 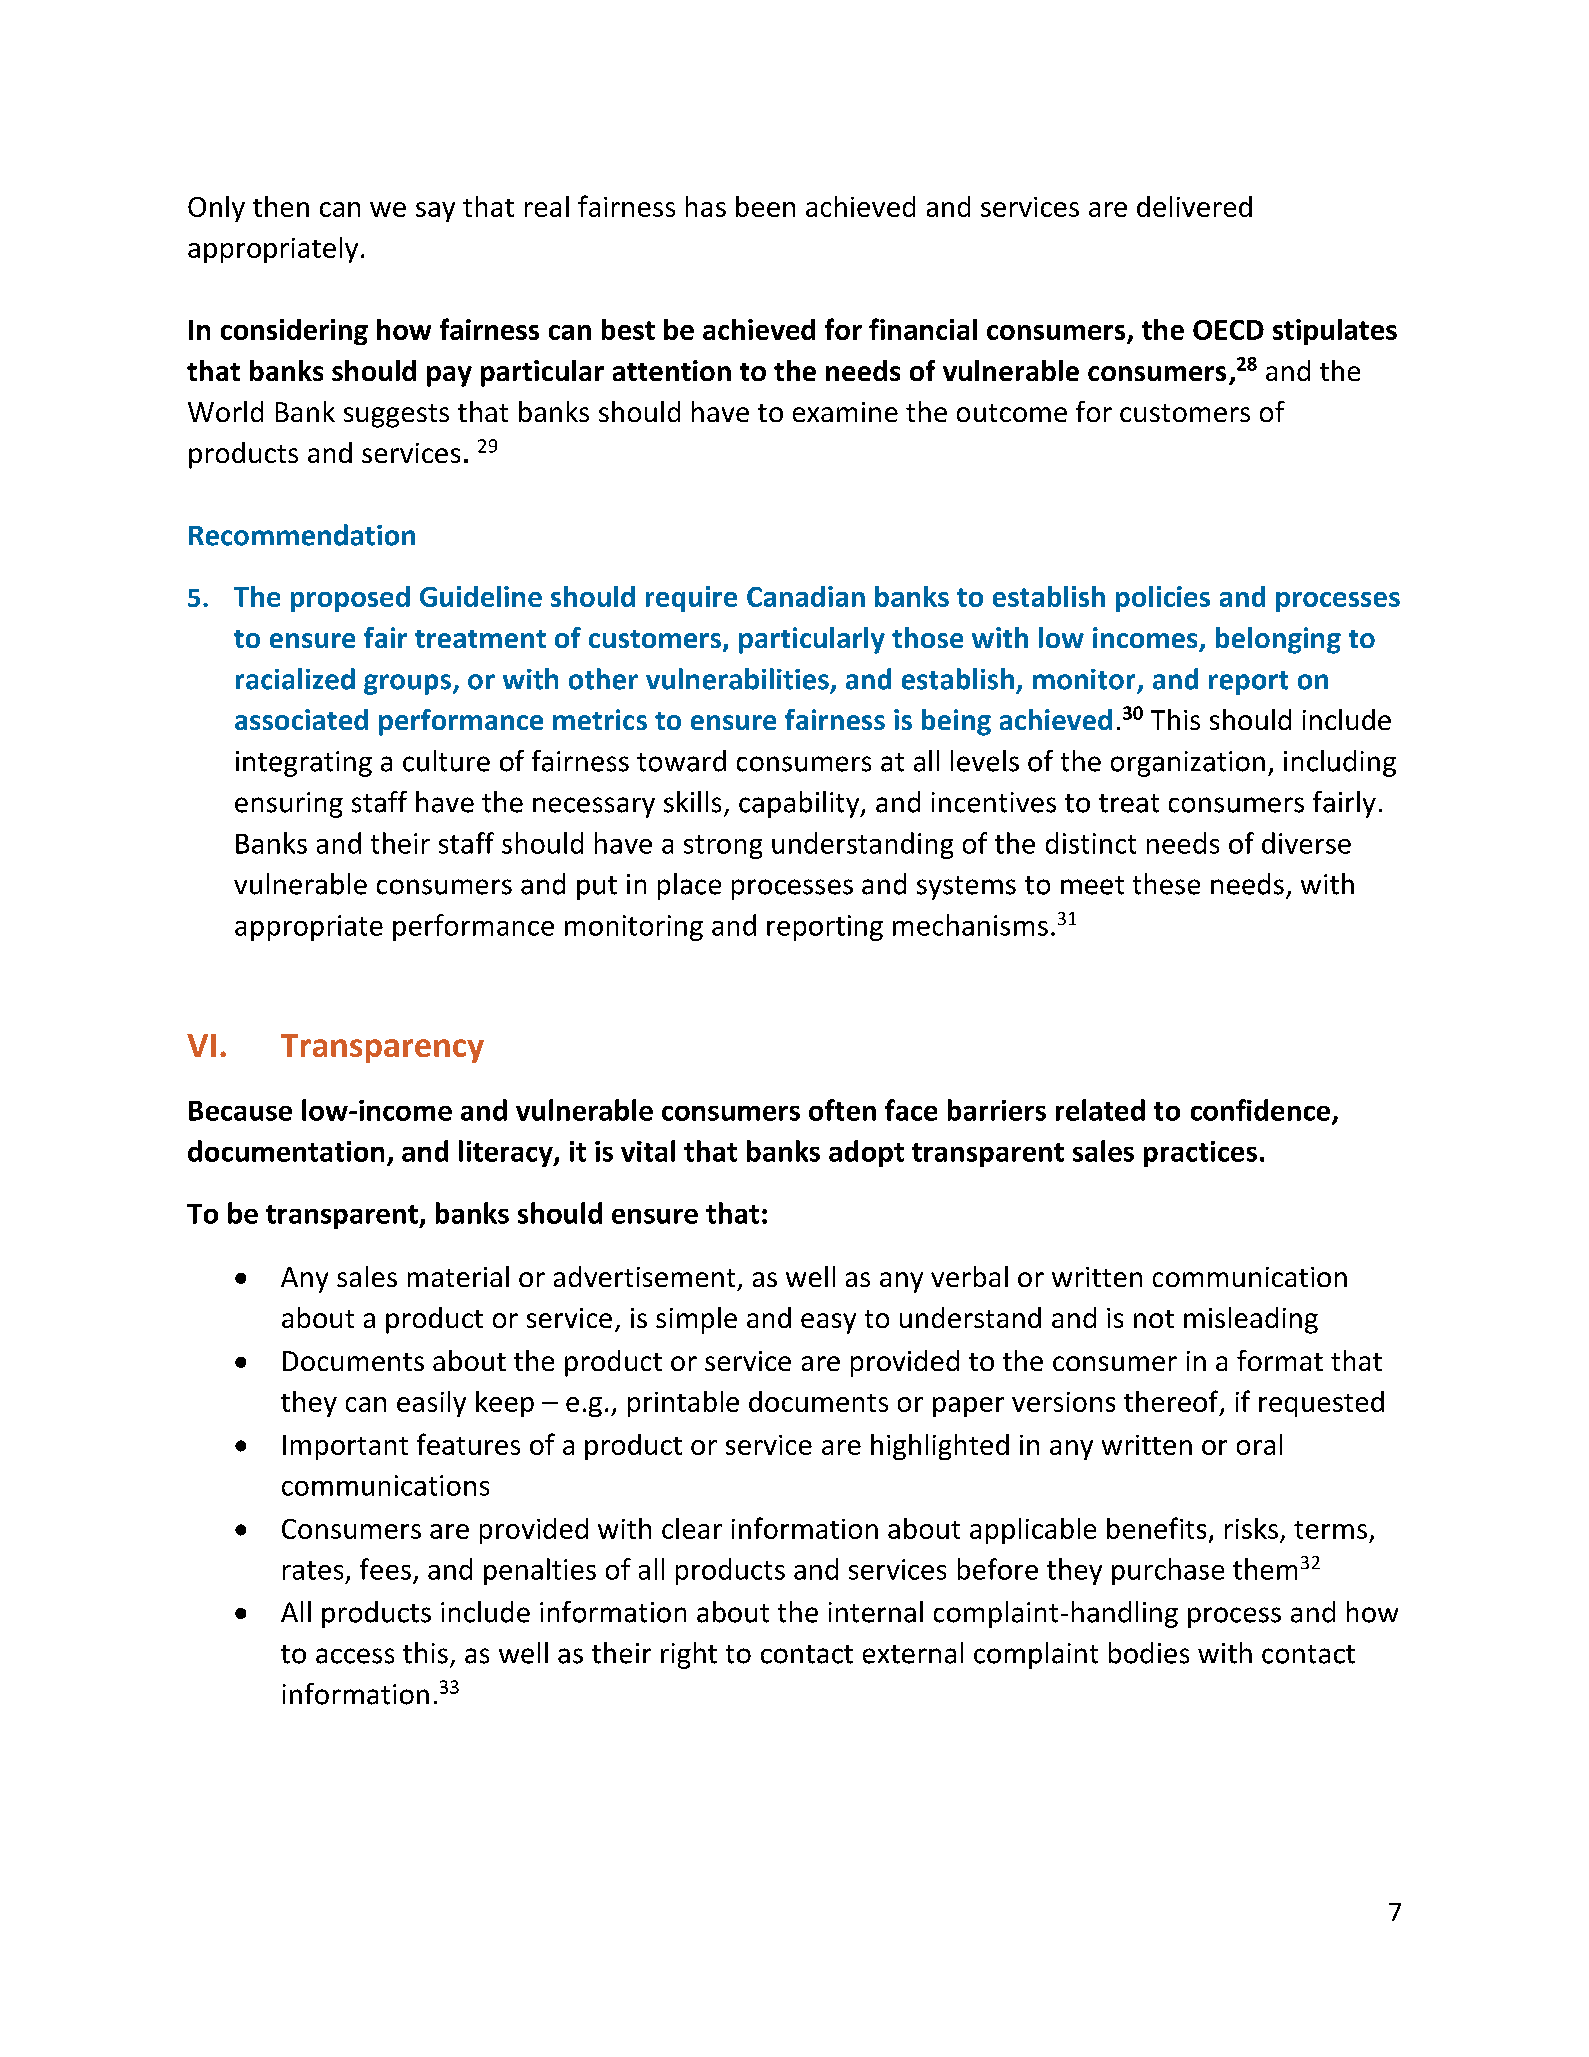 I want to click on purchase, so click(x=1168, y=1571).
